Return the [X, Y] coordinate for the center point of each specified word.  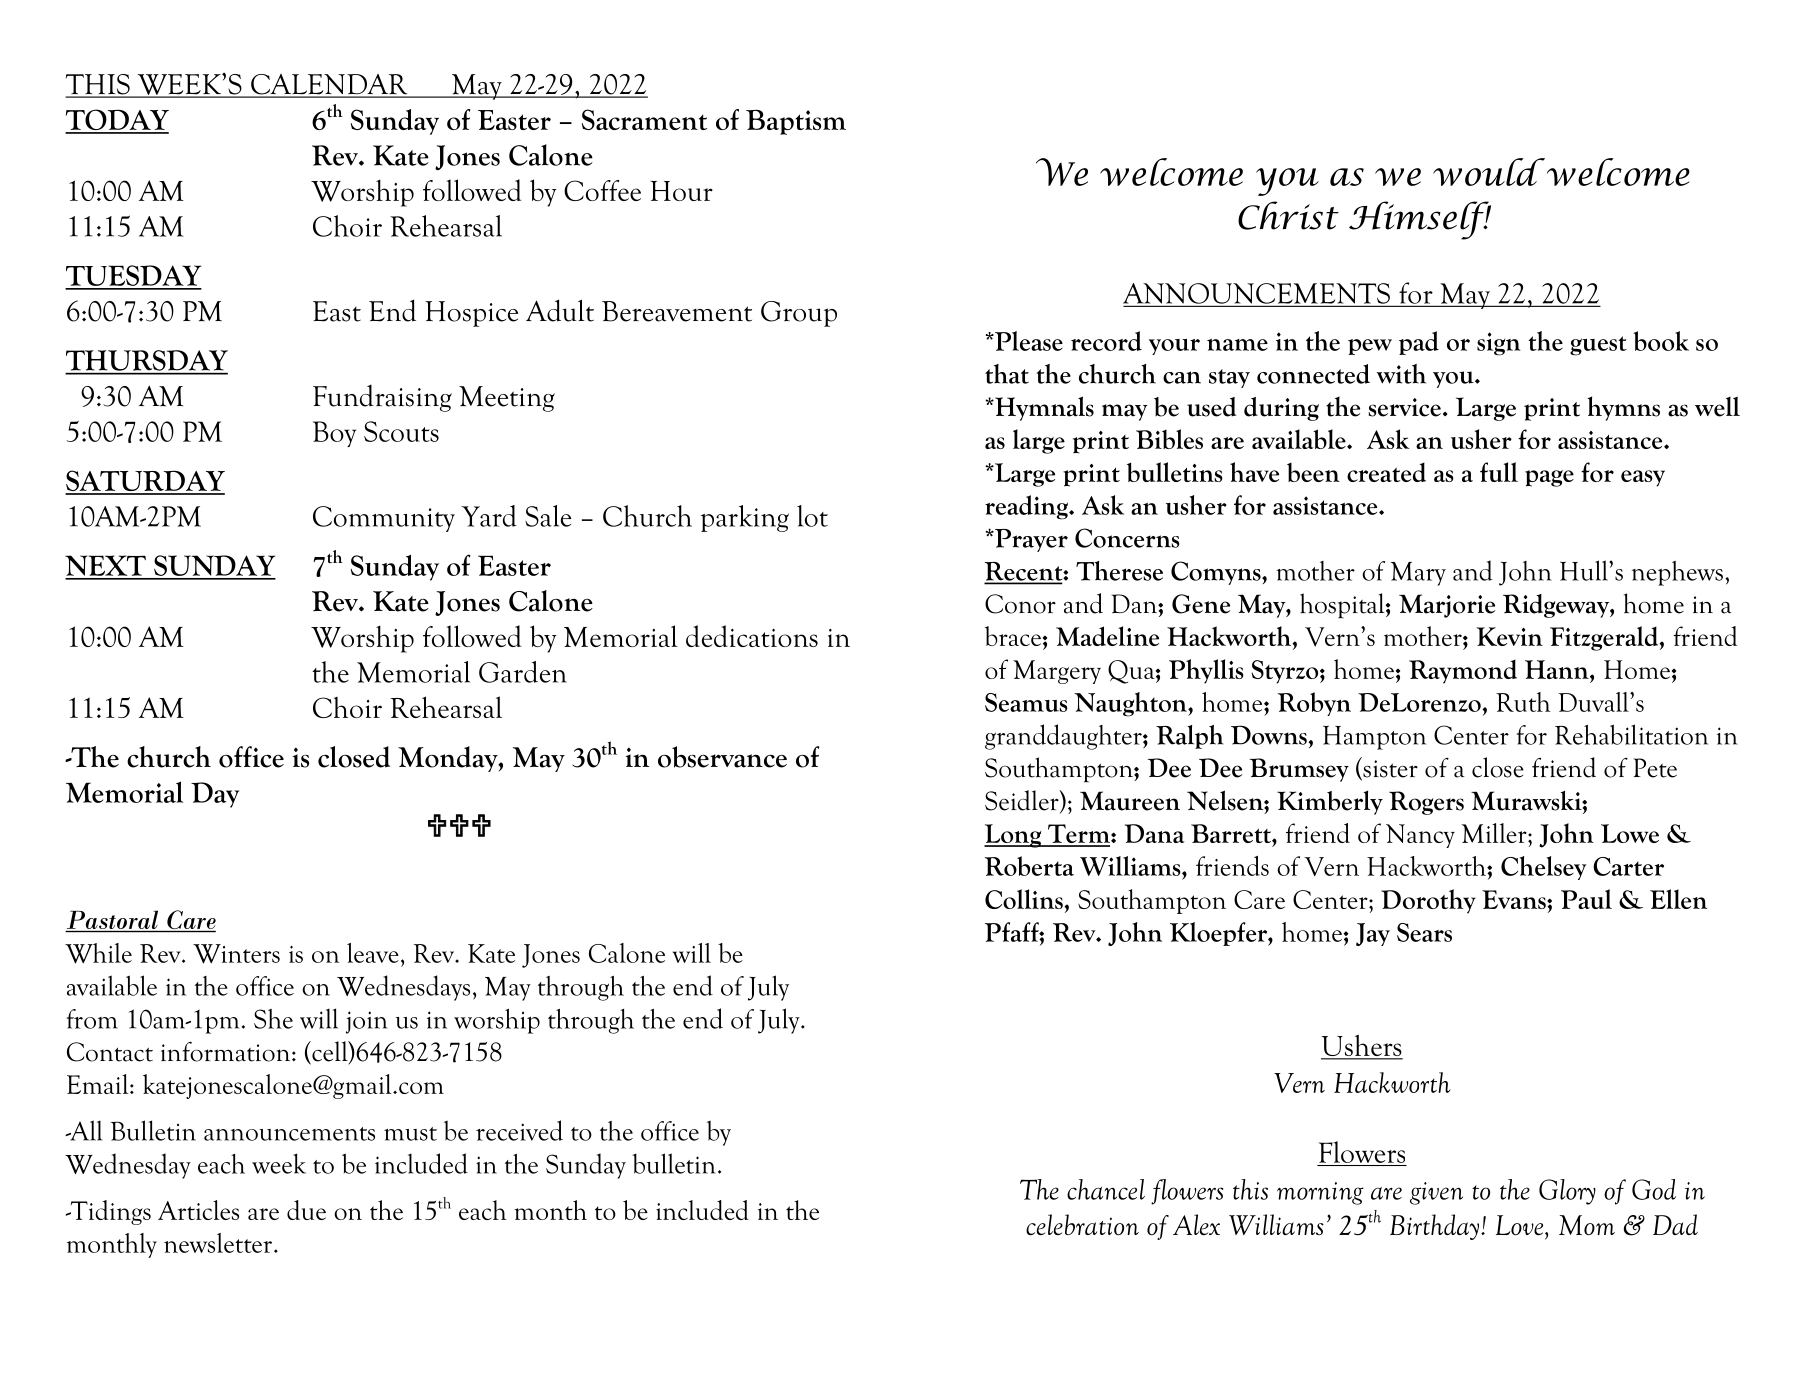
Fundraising [382, 398]
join [367, 1022]
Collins [1025, 899]
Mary [1418, 574]
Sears [1424, 932]
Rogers [1426, 803]
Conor [1020, 604]
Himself [1420, 220]
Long [1014, 836]
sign [1499, 344]
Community [384, 519]
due [306, 1210]
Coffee [602, 190]
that [1007, 374]
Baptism [796, 122]
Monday [449, 759]
